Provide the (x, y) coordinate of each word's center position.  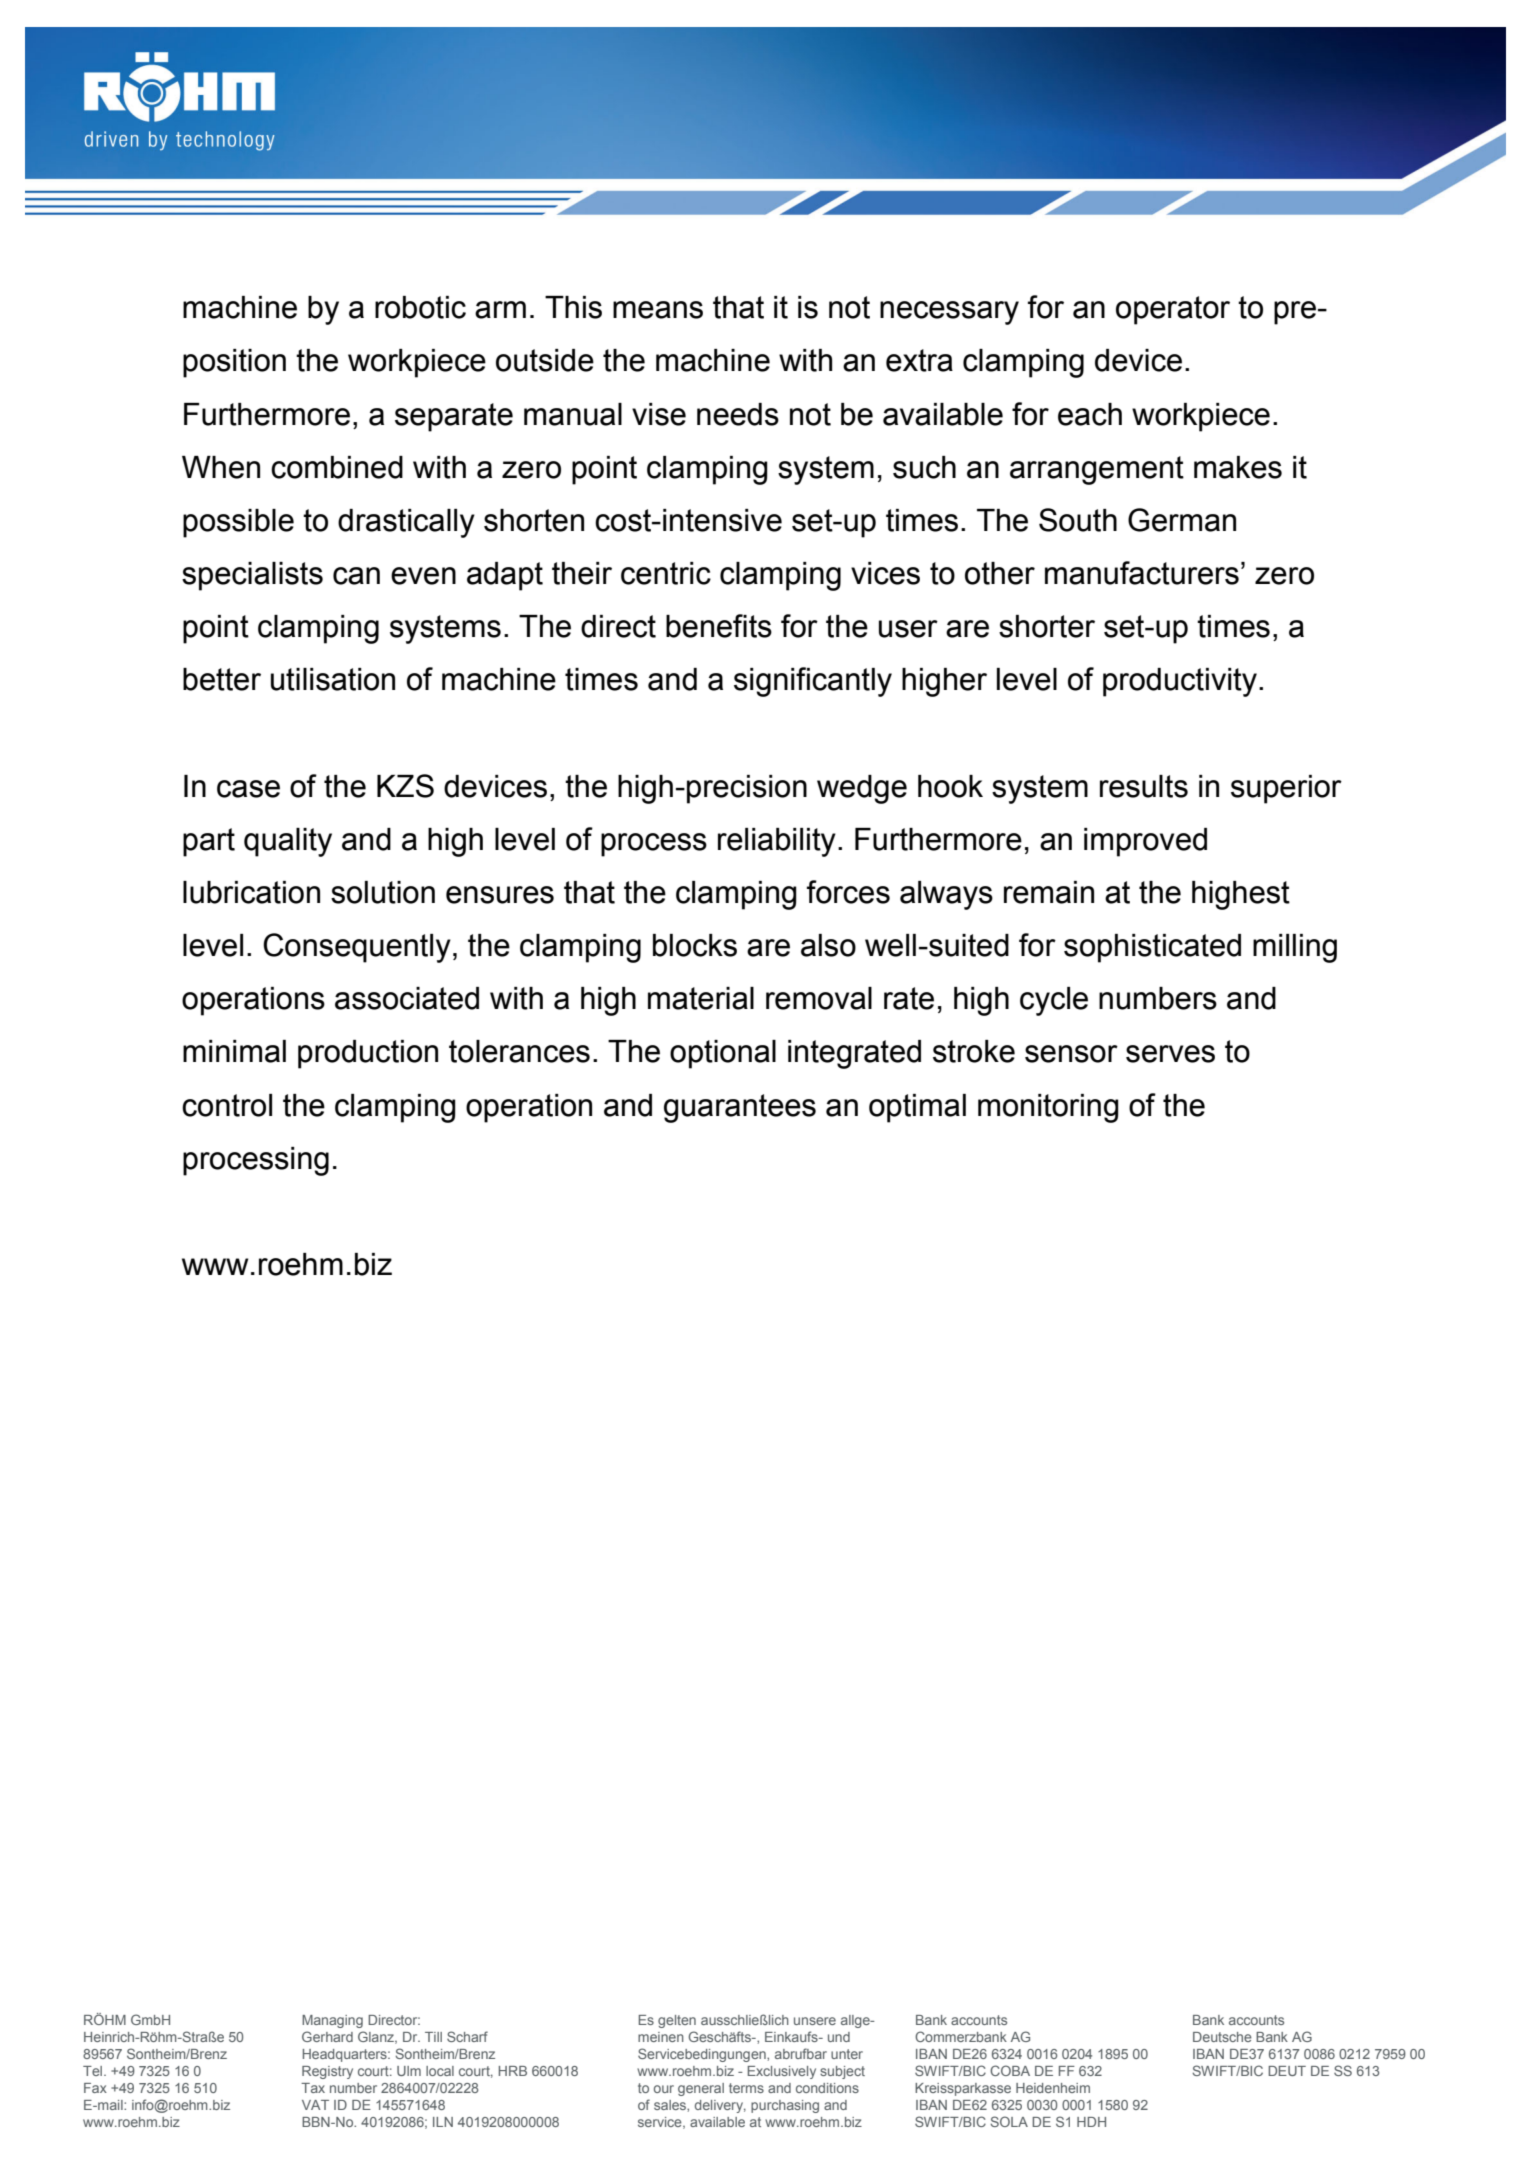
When (221, 467)
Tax (313, 2088)
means (658, 310)
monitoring (1048, 1108)
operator (1173, 310)
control (227, 1105)
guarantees (740, 1108)
